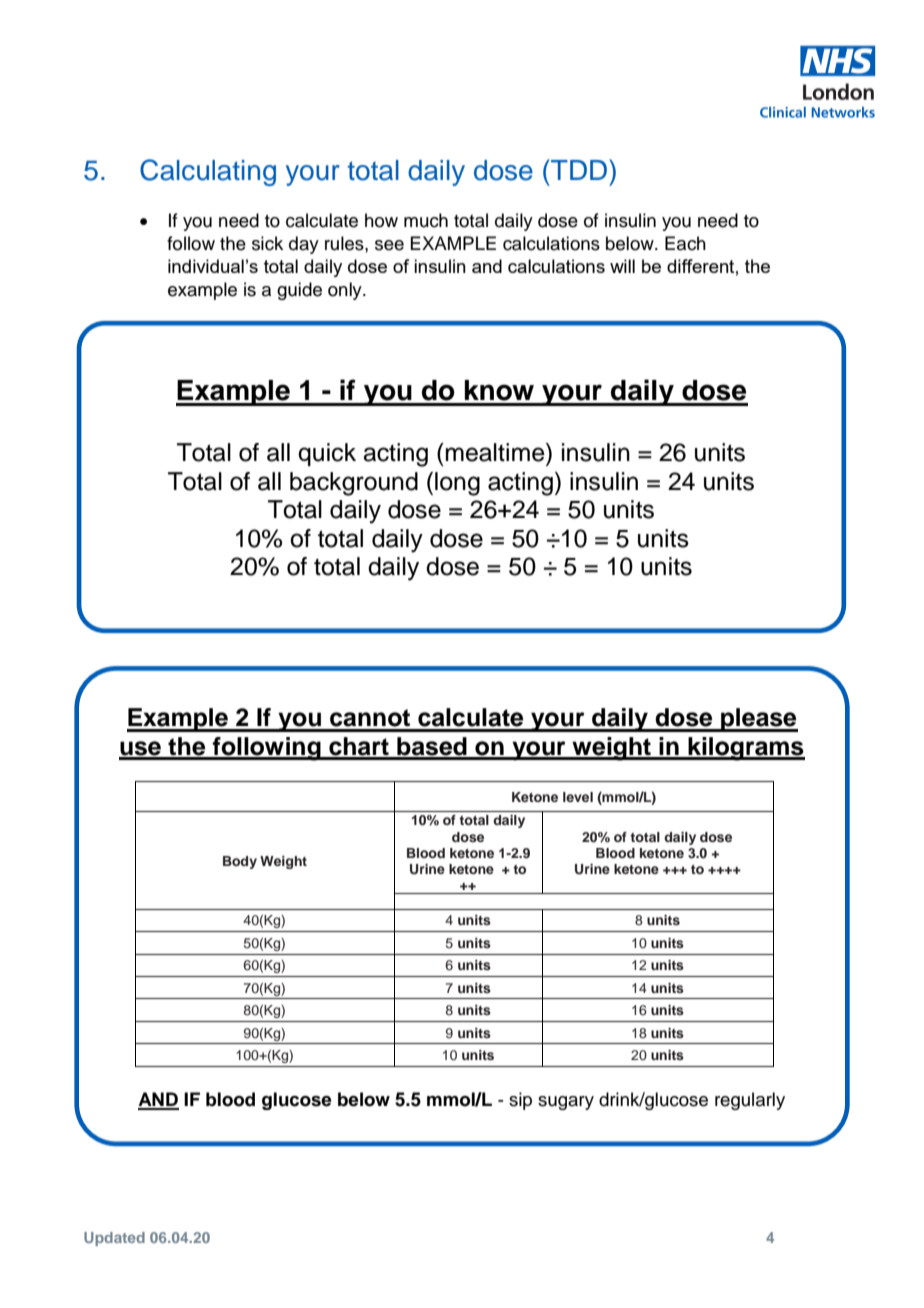  What do you see at coordinates (327, 454) in the screenshot?
I see `quick` at bounding box center [327, 454].
